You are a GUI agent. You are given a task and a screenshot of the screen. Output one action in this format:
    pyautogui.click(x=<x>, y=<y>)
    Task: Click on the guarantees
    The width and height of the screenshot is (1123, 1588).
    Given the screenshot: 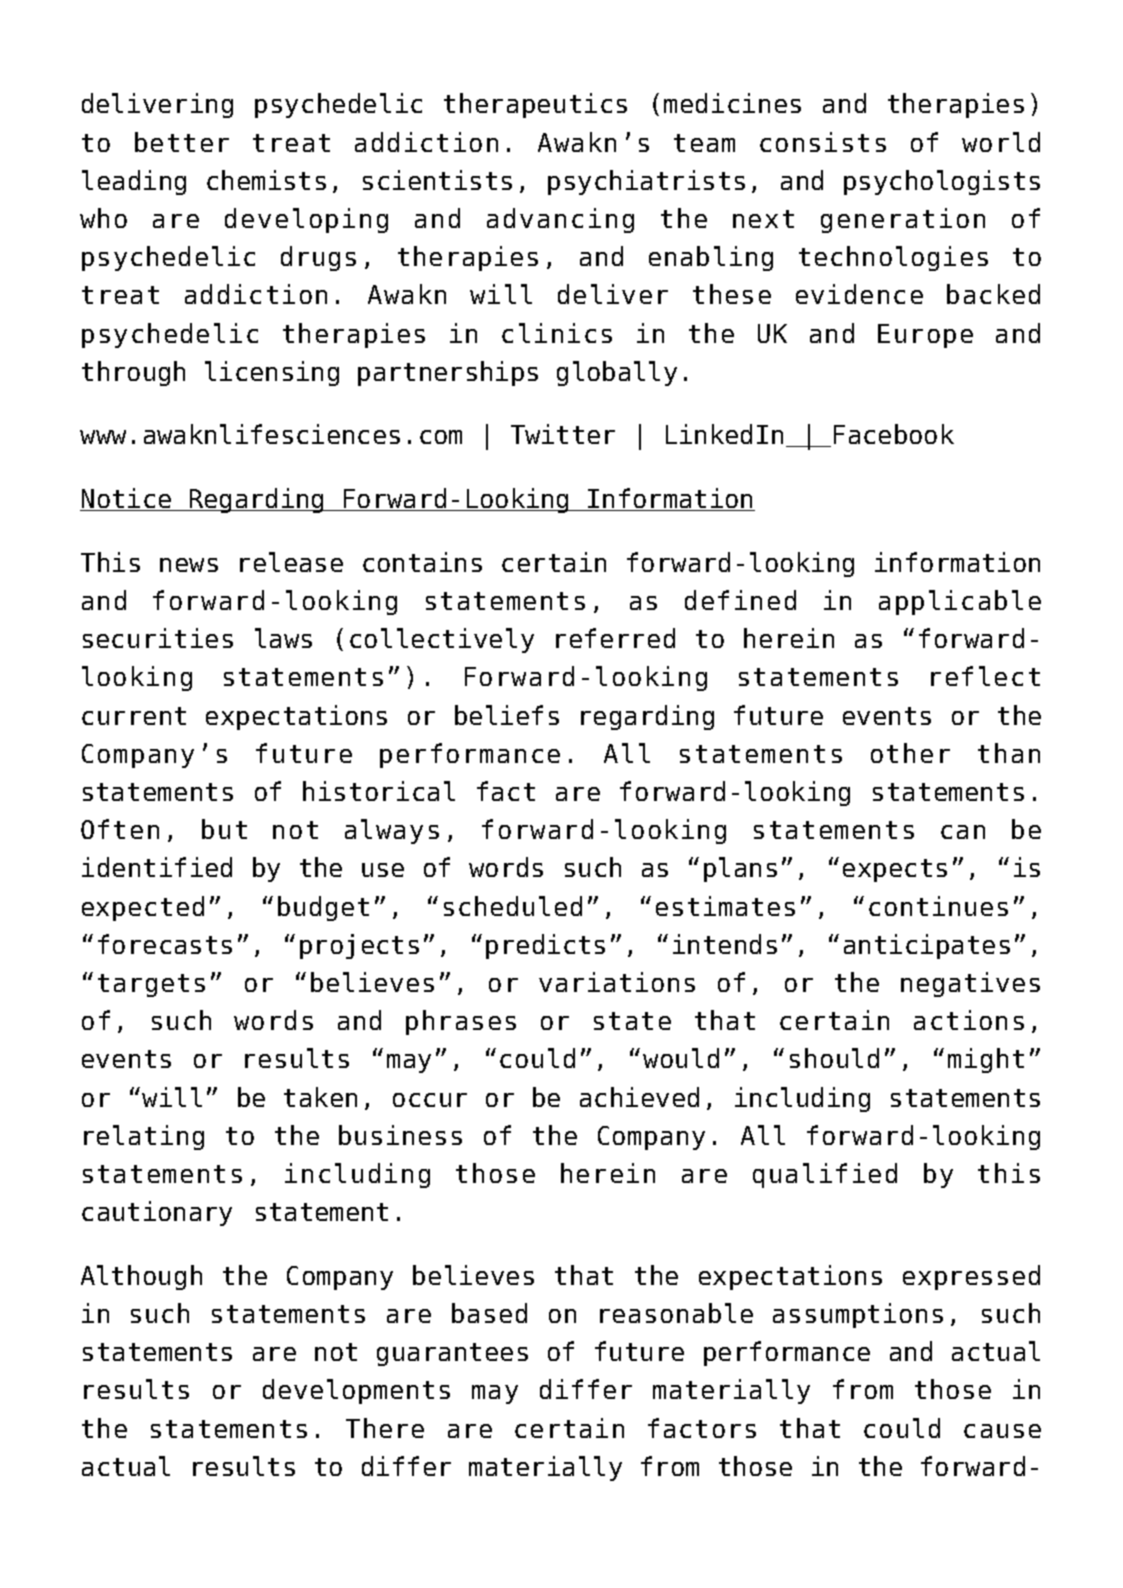 What is the action you would take?
    pyautogui.click(x=452, y=1354)
